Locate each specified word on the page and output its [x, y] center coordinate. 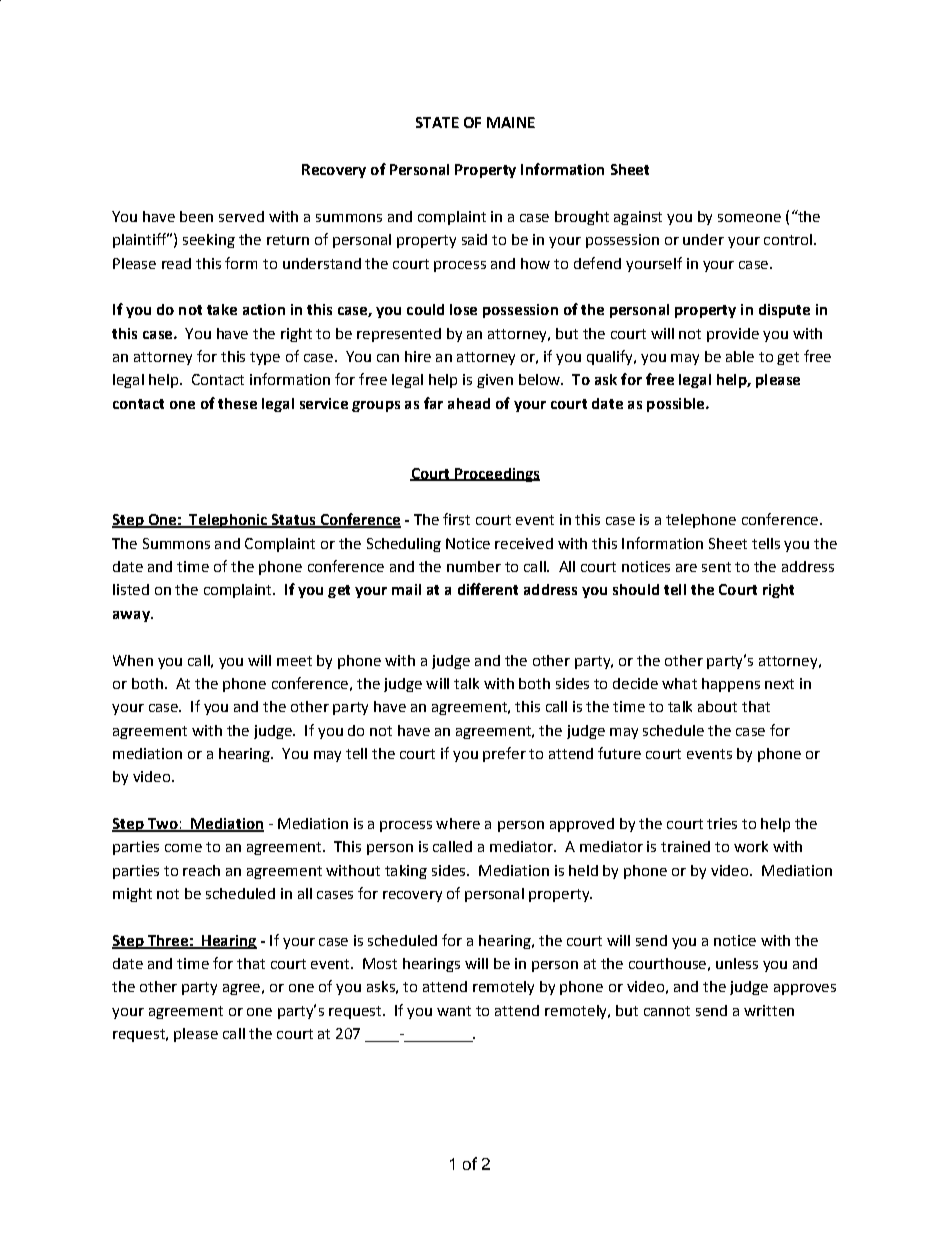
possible [675, 405]
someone [749, 218]
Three [167, 941]
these [237, 403]
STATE [437, 122]
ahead [469, 403]
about [717, 706]
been [196, 216]
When [133, 660]
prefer [504, 754]
